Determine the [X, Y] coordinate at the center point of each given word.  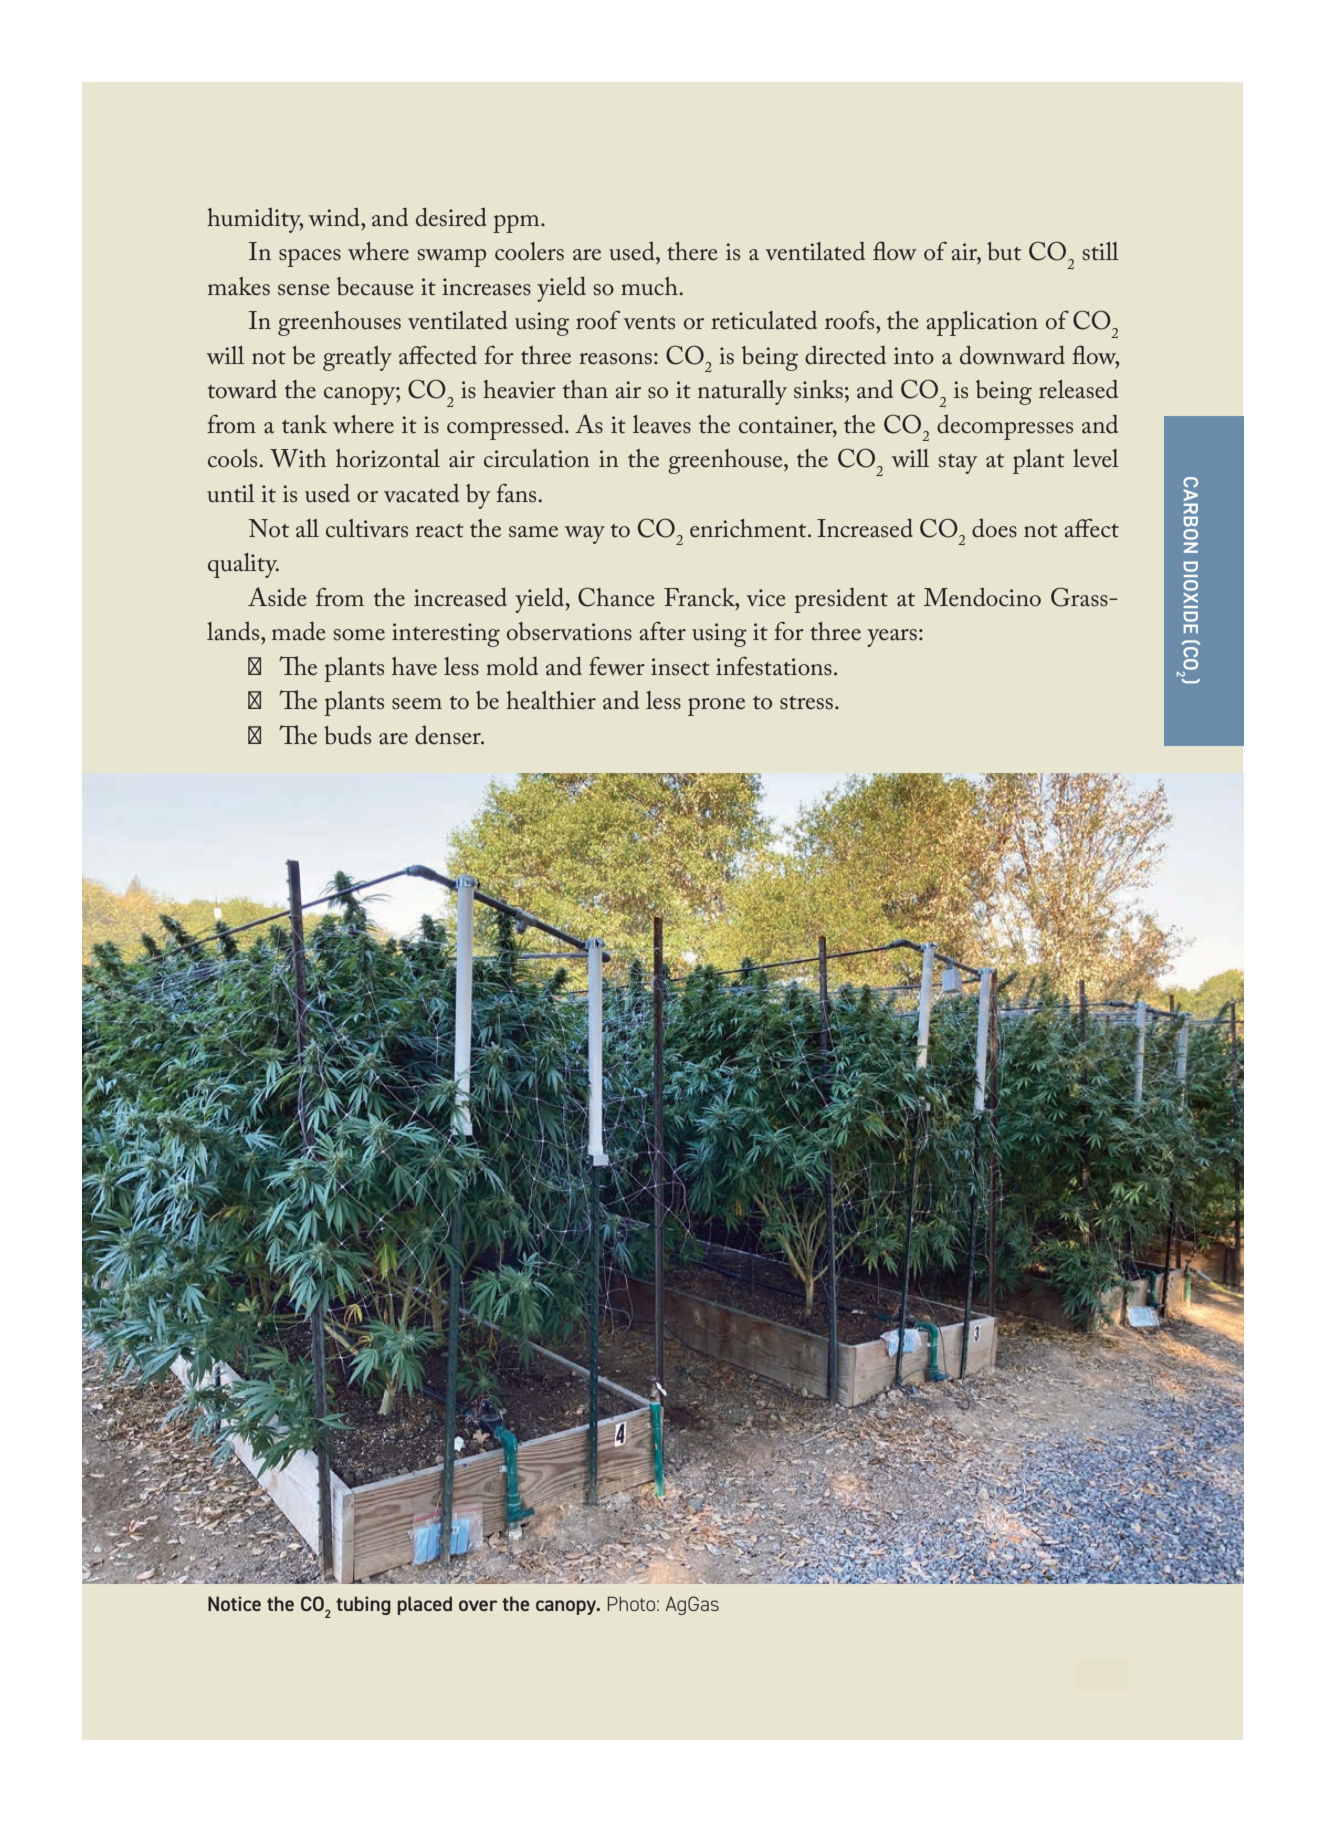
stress [806, 703]
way [584, 535]
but [1004, 251]
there [692, 251]
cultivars [367, 528]
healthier [551, 700]
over [478, 1605]
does [994, 528]
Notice [234, 1603]
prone [716, 707]
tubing [363, 1605]
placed [424, 1605]
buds [347, 735]
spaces [310, 258]
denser [449, 735]
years [892, 638]
